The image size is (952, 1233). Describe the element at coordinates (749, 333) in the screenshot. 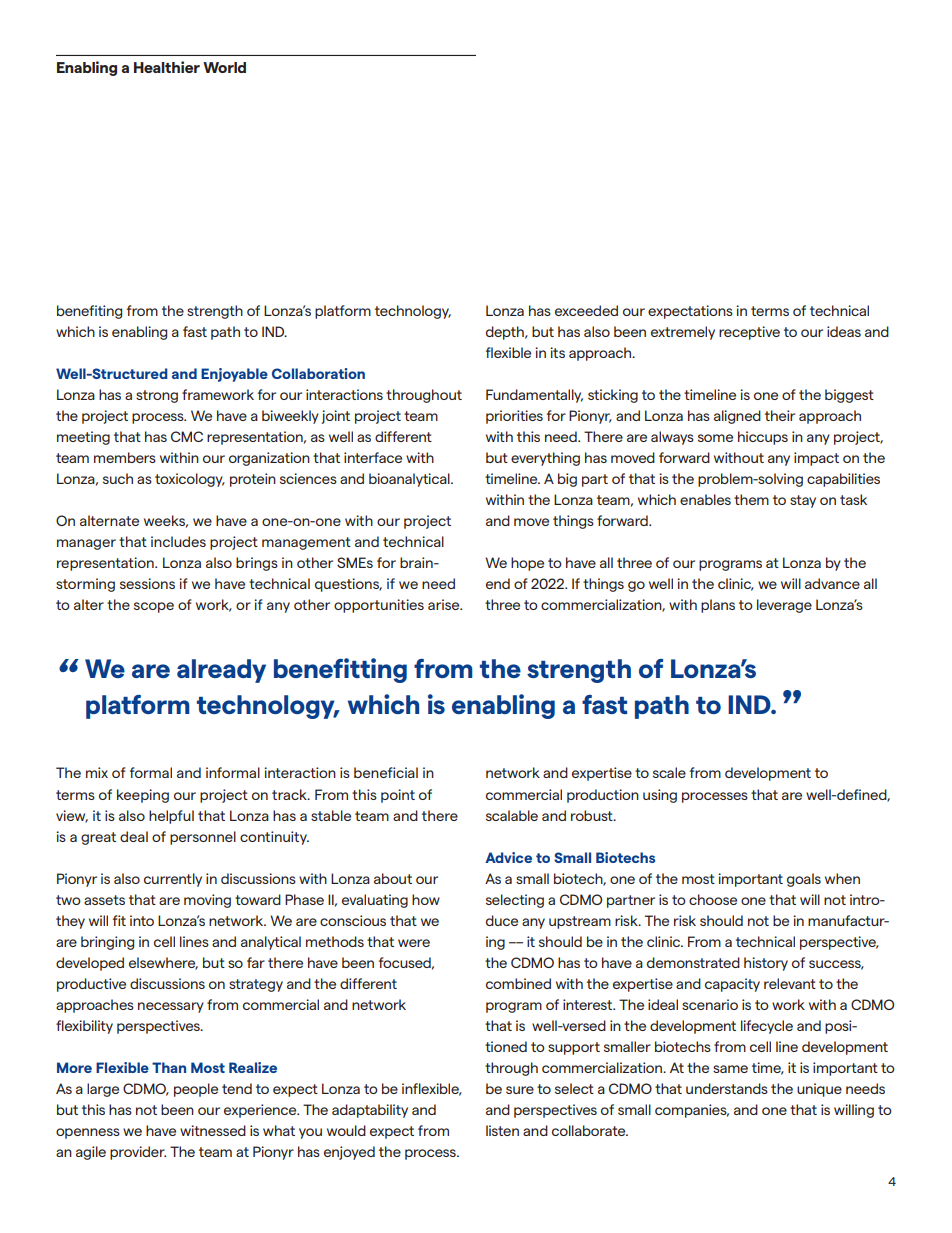

I see `receptive` at that location.
